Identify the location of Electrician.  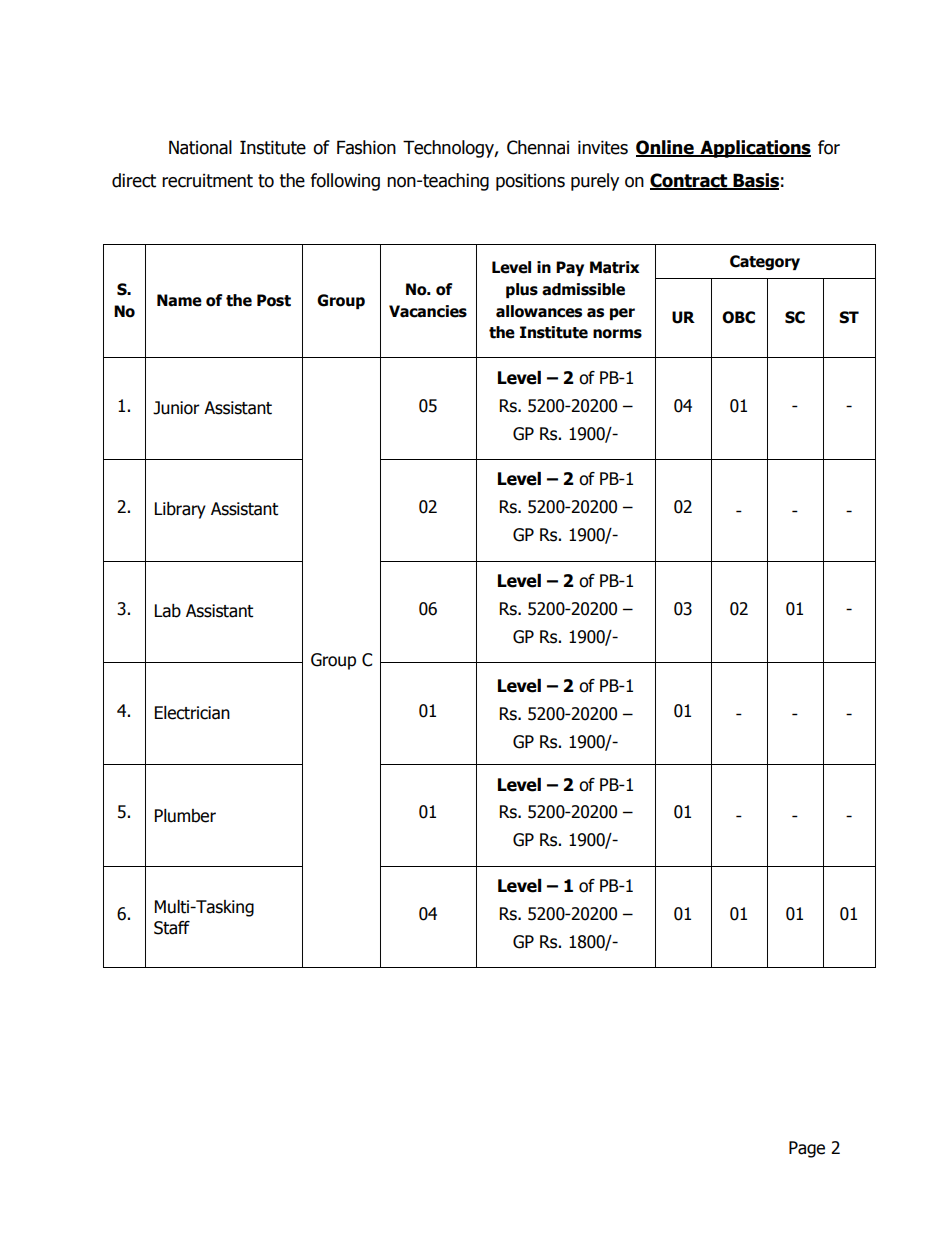
(192, 713).
